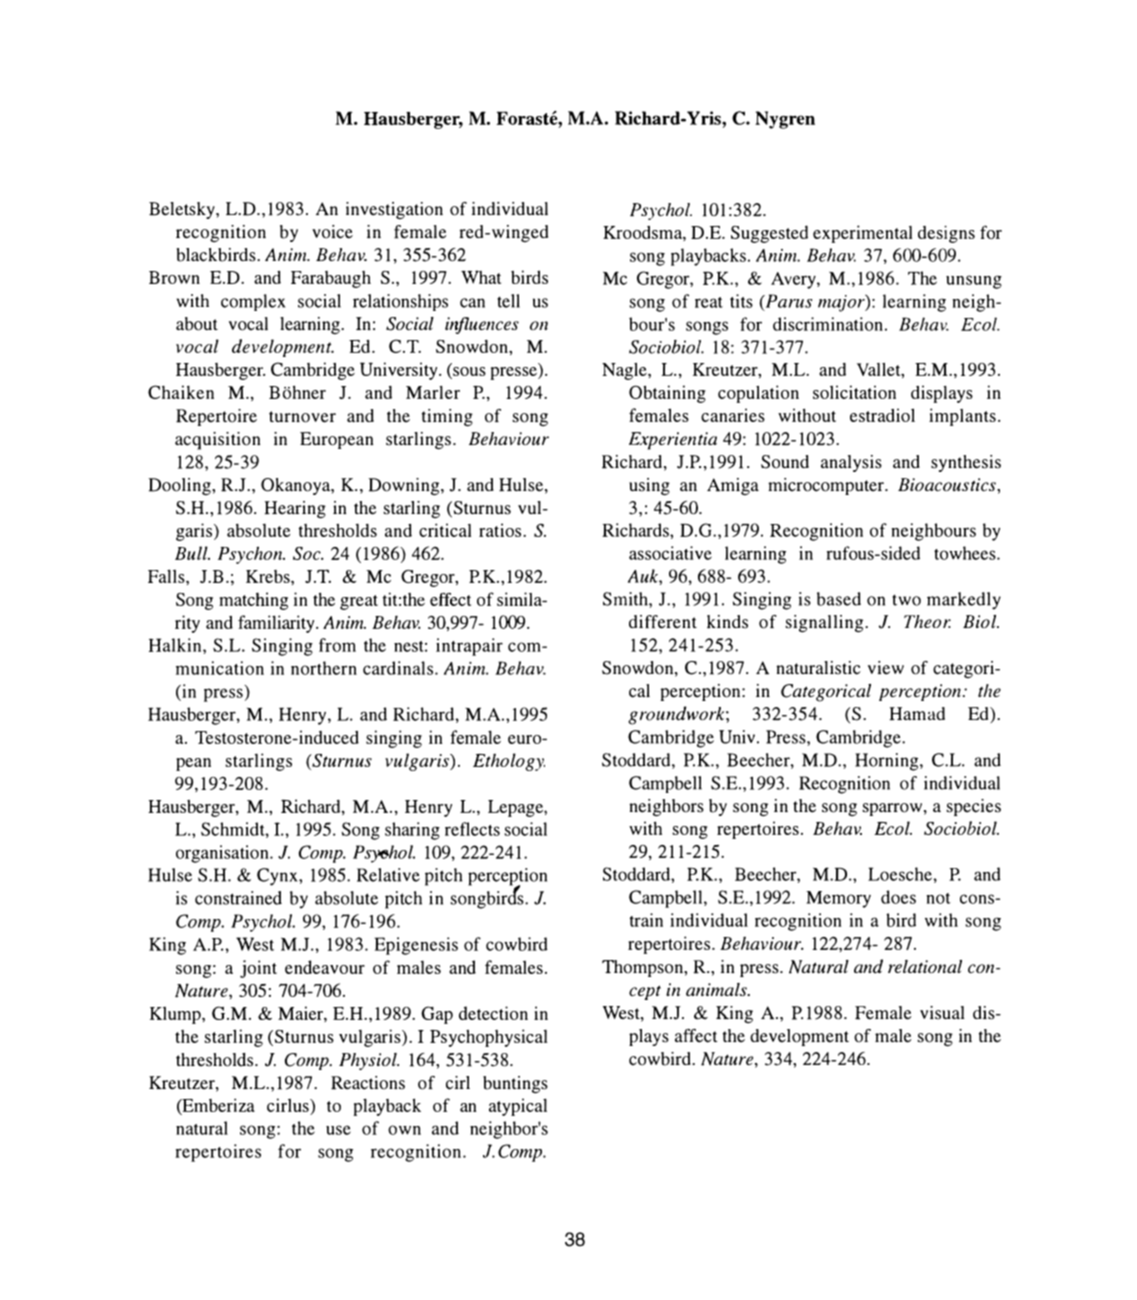 This screenshot has width=1137, height=1300. I want to click on atypical, so click(518, 1107).
